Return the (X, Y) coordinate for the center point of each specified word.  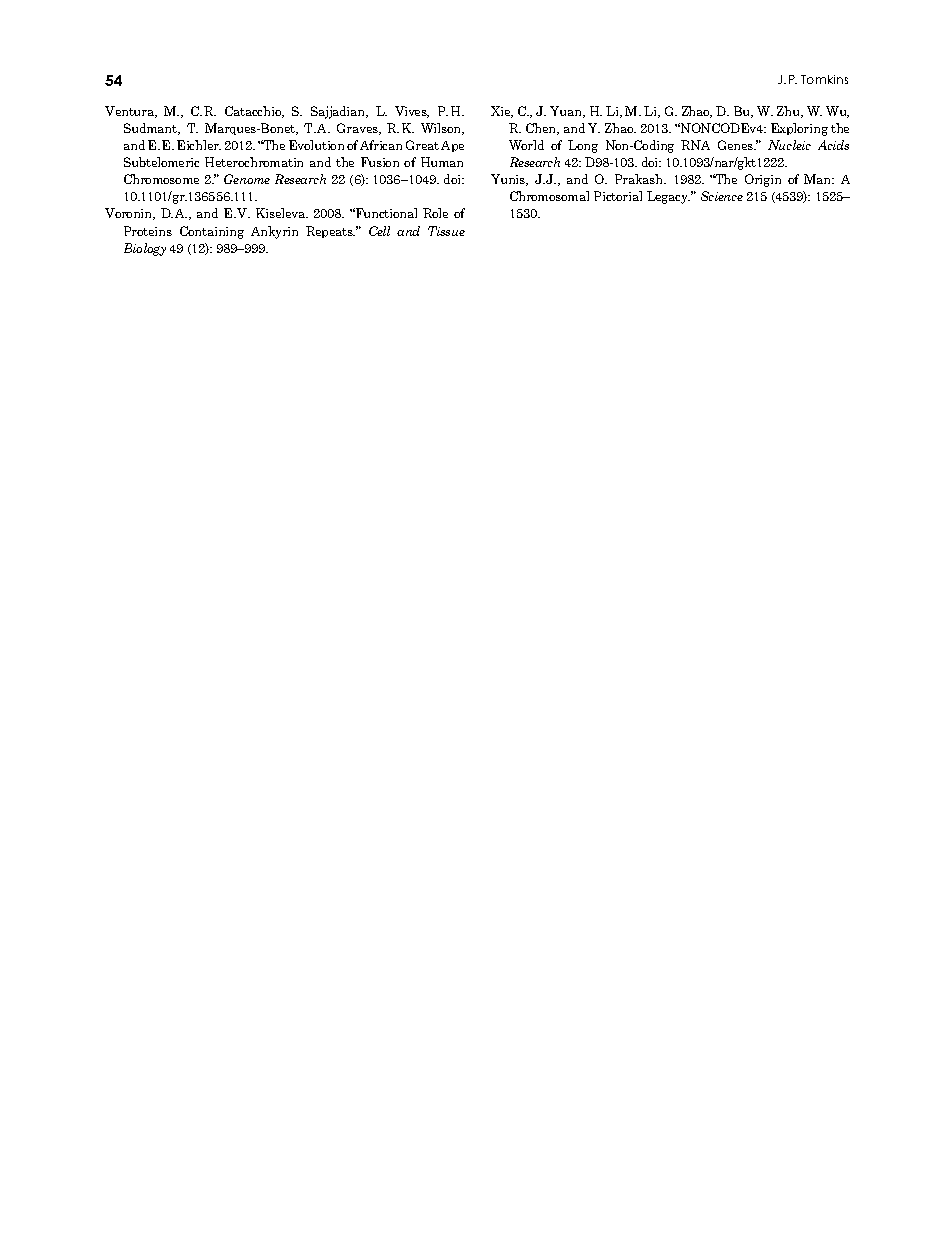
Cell (379, 231)
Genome (247, 179)
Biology (145, 249)
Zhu (790, 112)
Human (442, 162)
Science (722, 196)
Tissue (446, 231)
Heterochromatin (254, 162)
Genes (737, 145)
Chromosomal (549, 196)
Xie (502, 112)
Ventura (131, 112)
